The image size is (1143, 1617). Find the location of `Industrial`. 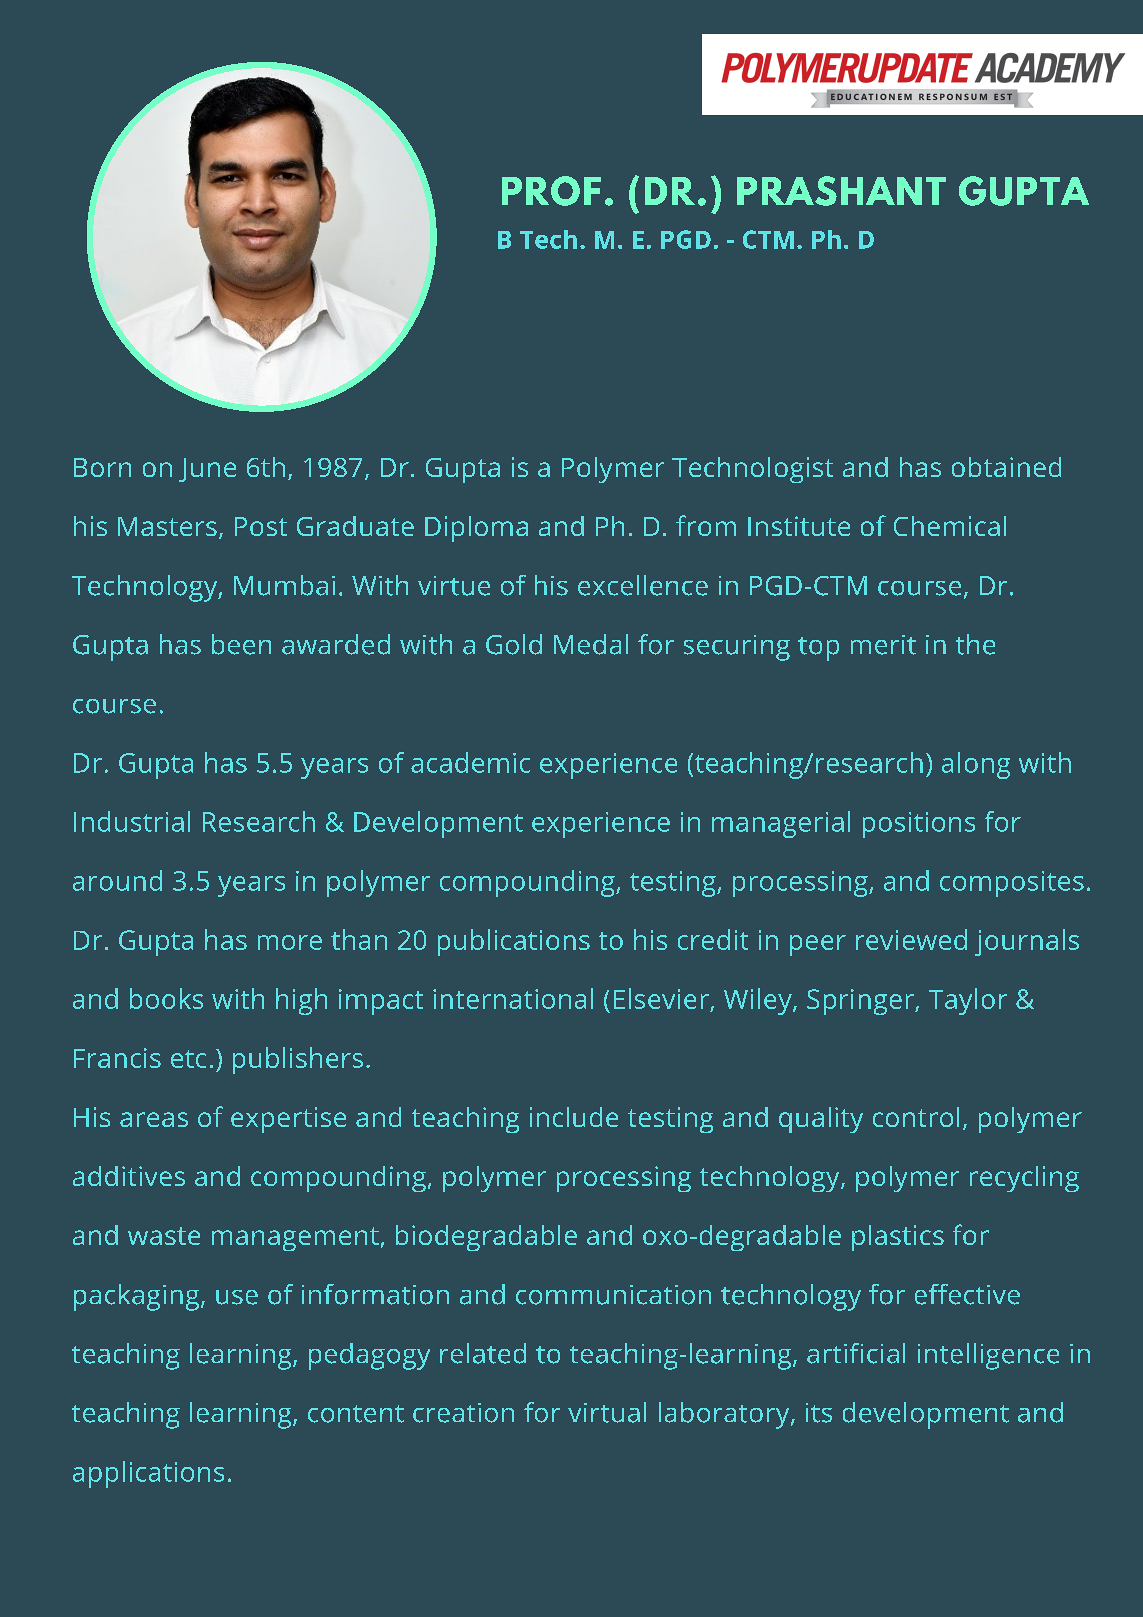

Industrial is located at coordinates (132, 821).
